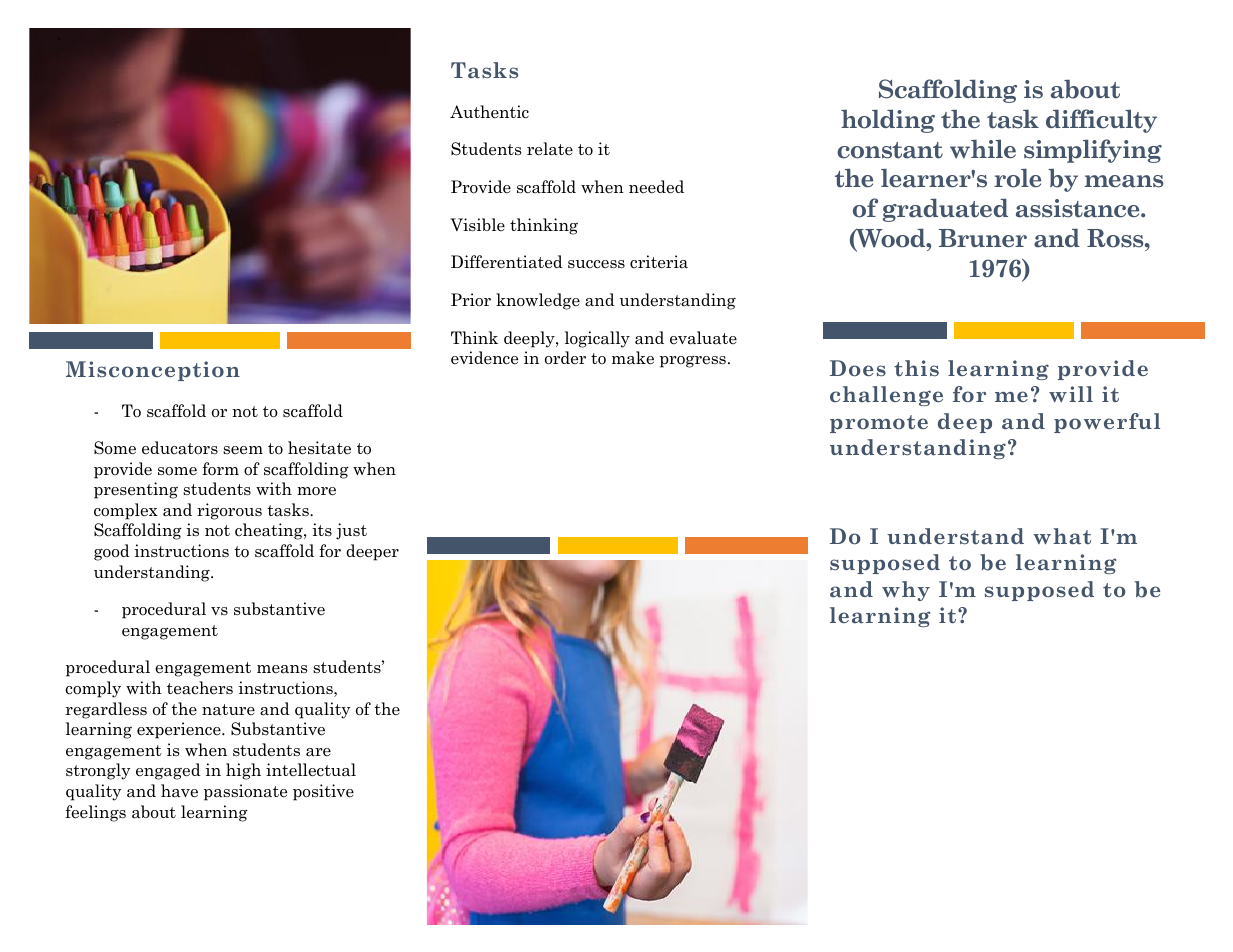  What do you see at coordinates (983, 148) in the screenshot?
I see `while` at bounding box center [983, 148].
